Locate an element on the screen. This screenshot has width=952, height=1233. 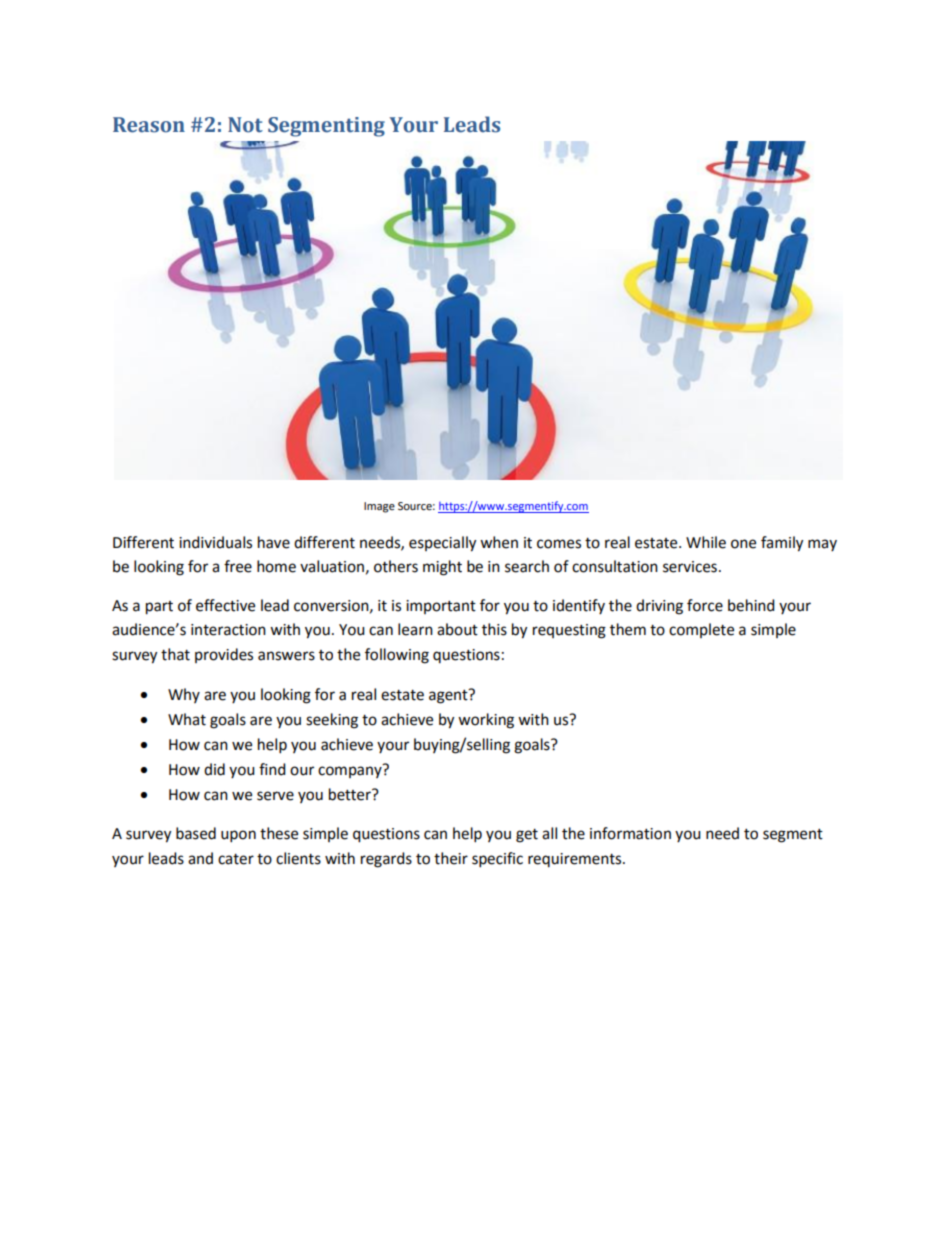
family is located at coordinates (782, 544).
